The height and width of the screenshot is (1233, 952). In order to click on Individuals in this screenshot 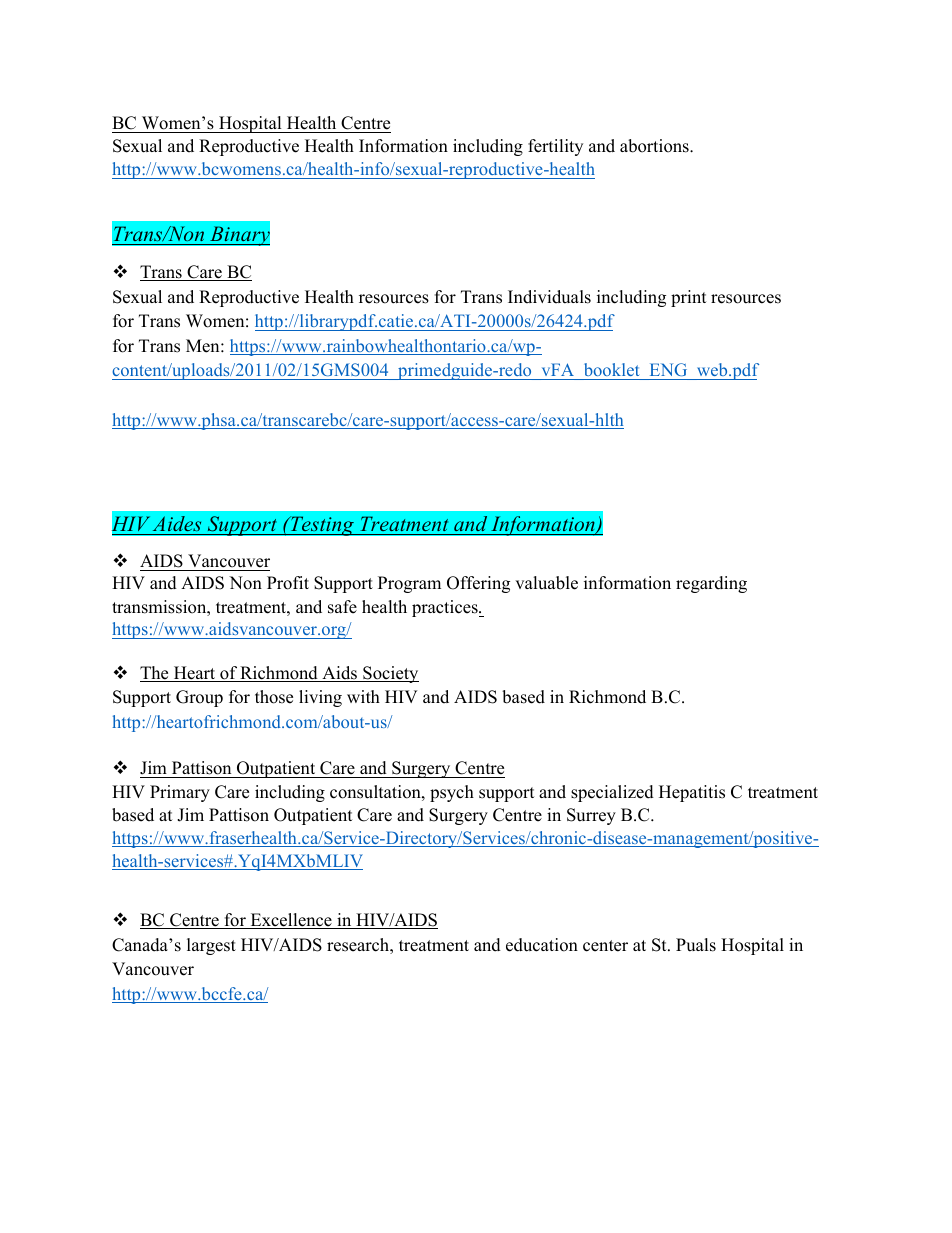, I will do `click(549, 297)`.
